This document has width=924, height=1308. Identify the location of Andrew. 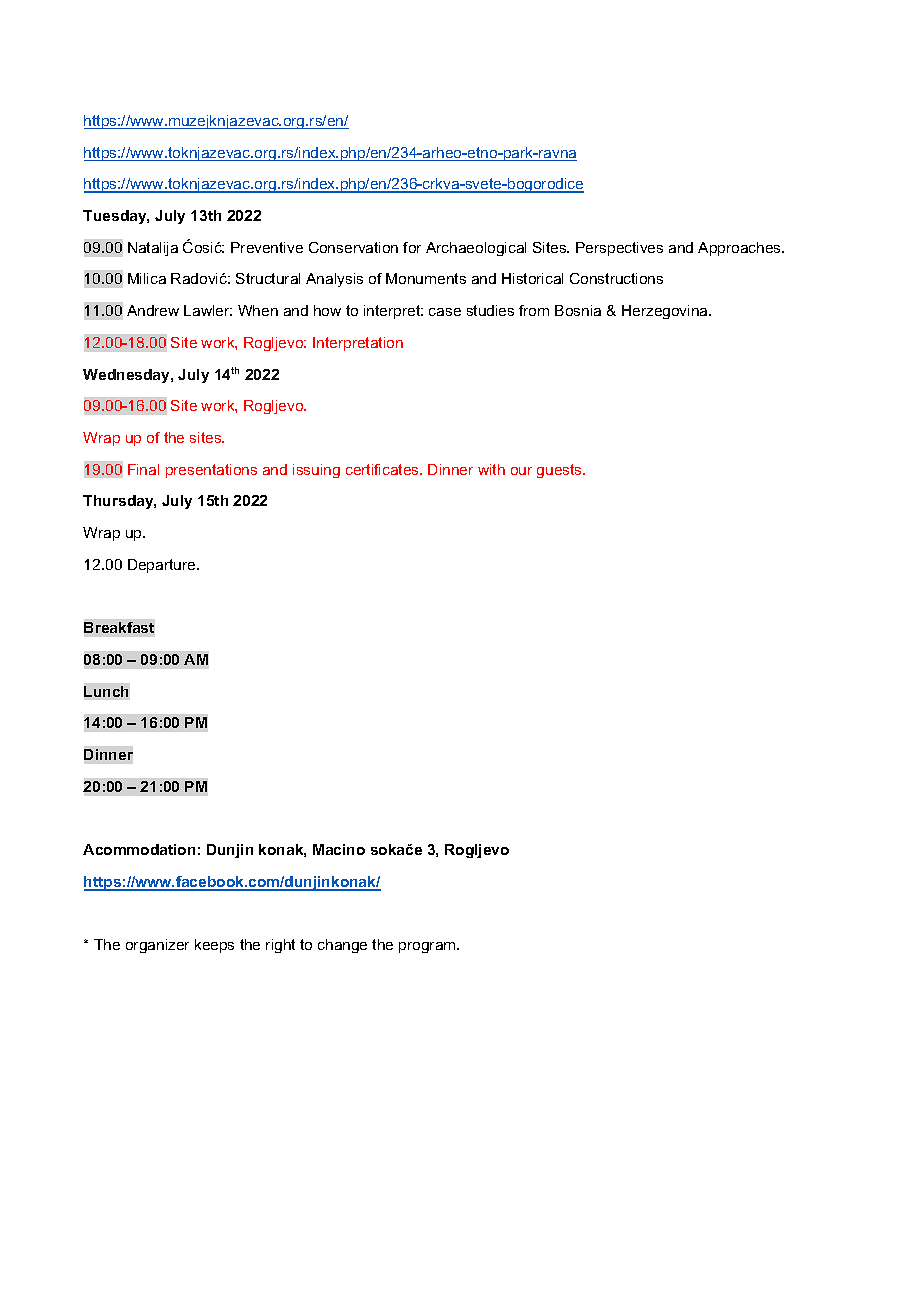
(153, 310).
